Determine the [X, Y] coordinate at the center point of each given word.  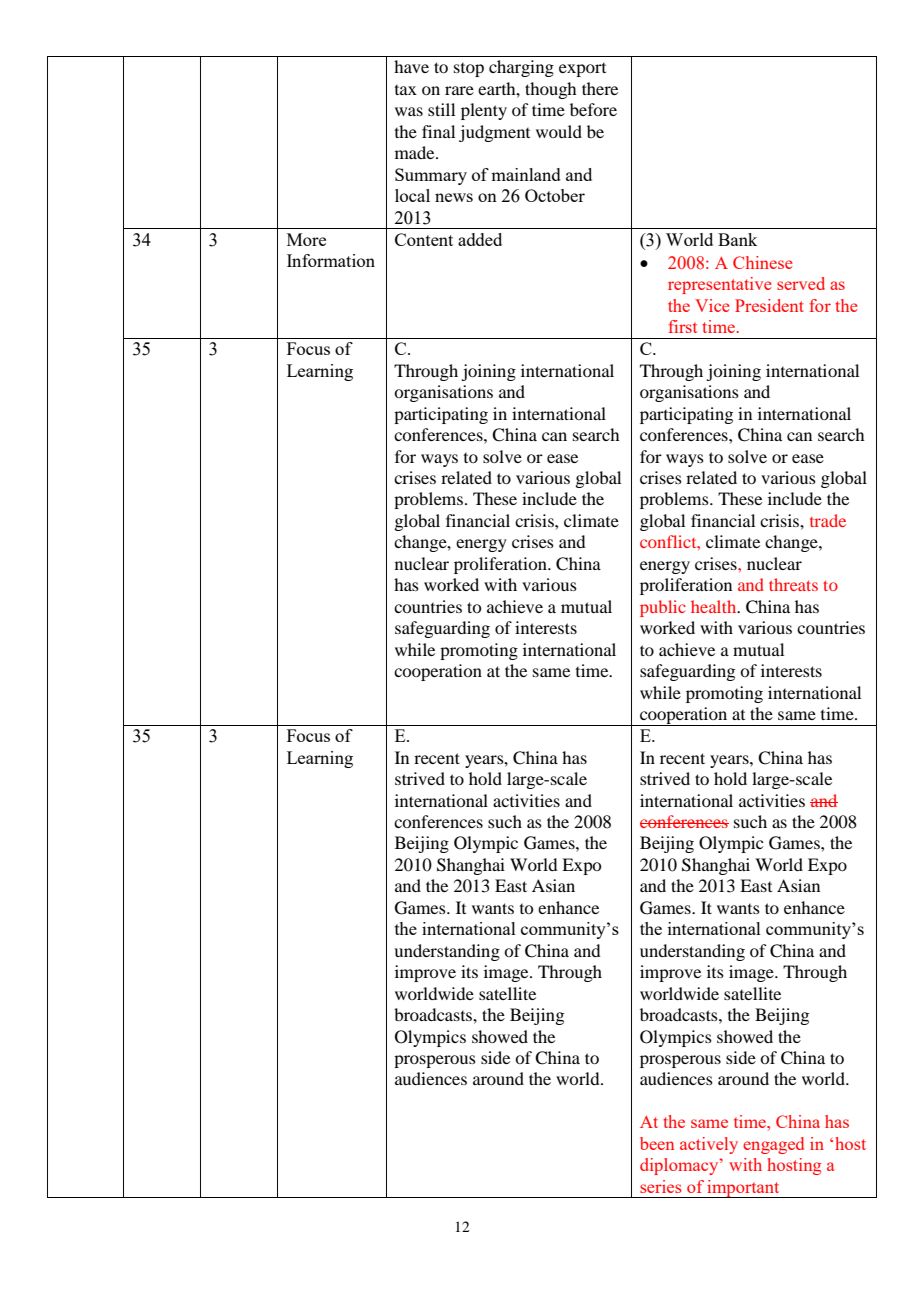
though [550, 90]
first [682, 326]
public [663, 608]
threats [793, 584]
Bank [737, 239]
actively [709, 1145]
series [661, 1186]
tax [406, 90]
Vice [712, 305]
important [743, 1189]
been [657, 1143]
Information [331, 260]
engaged [773, 1145]
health [715, 606]
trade [828, 520]
